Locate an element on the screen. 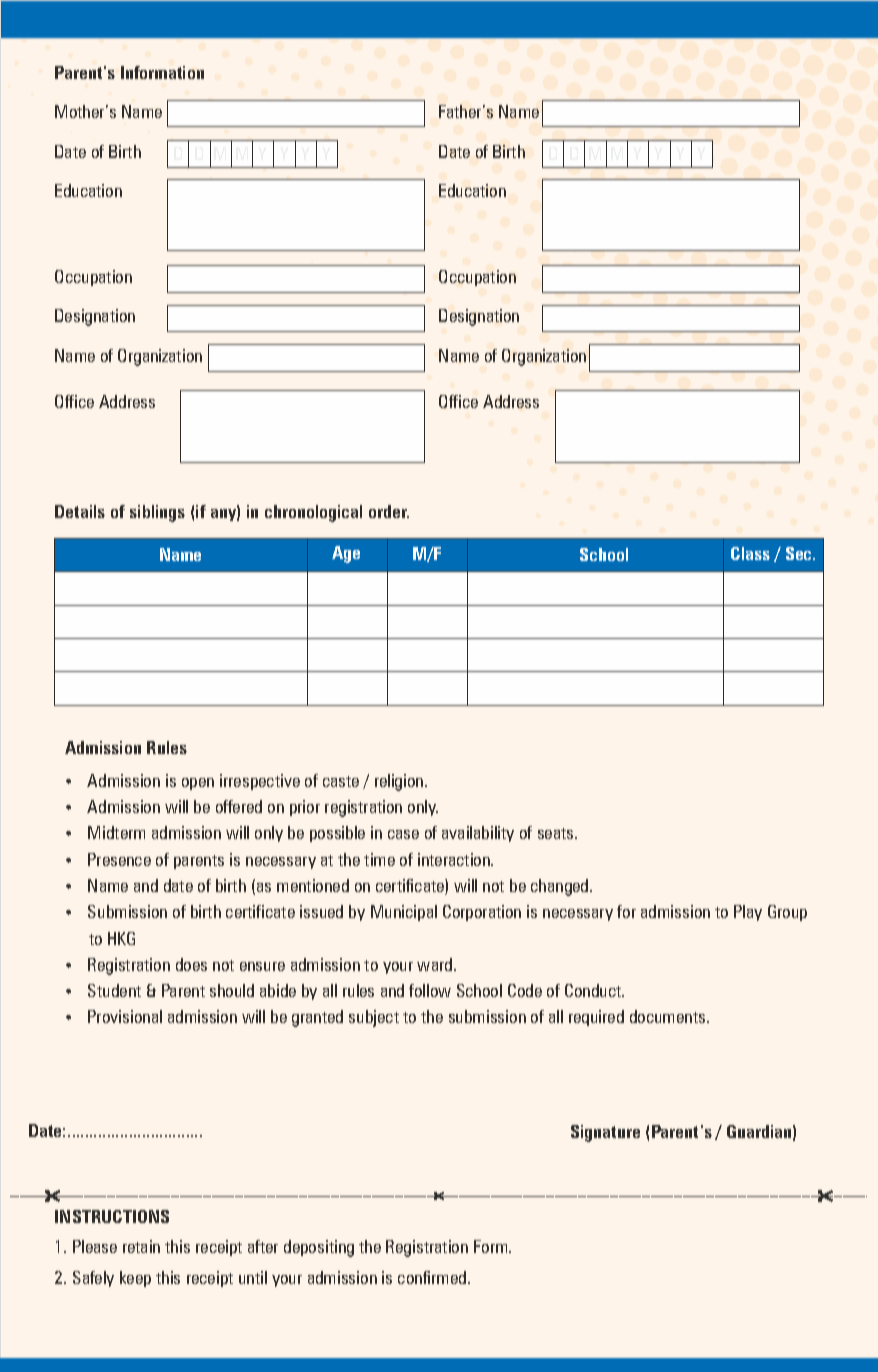  seats is located at coordinates (557, 833).
